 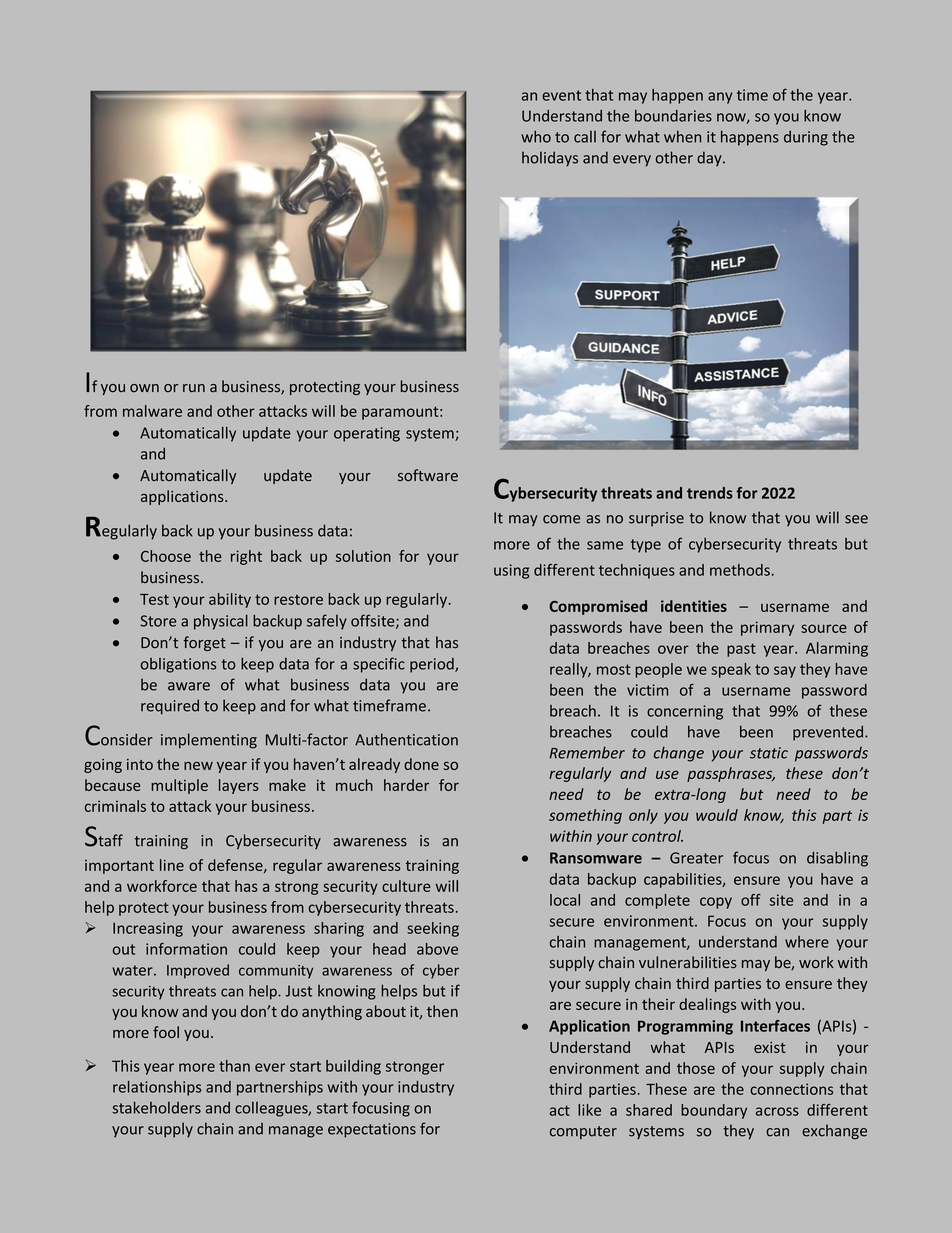 I want to click on trends, so click(x=710, y=493).
